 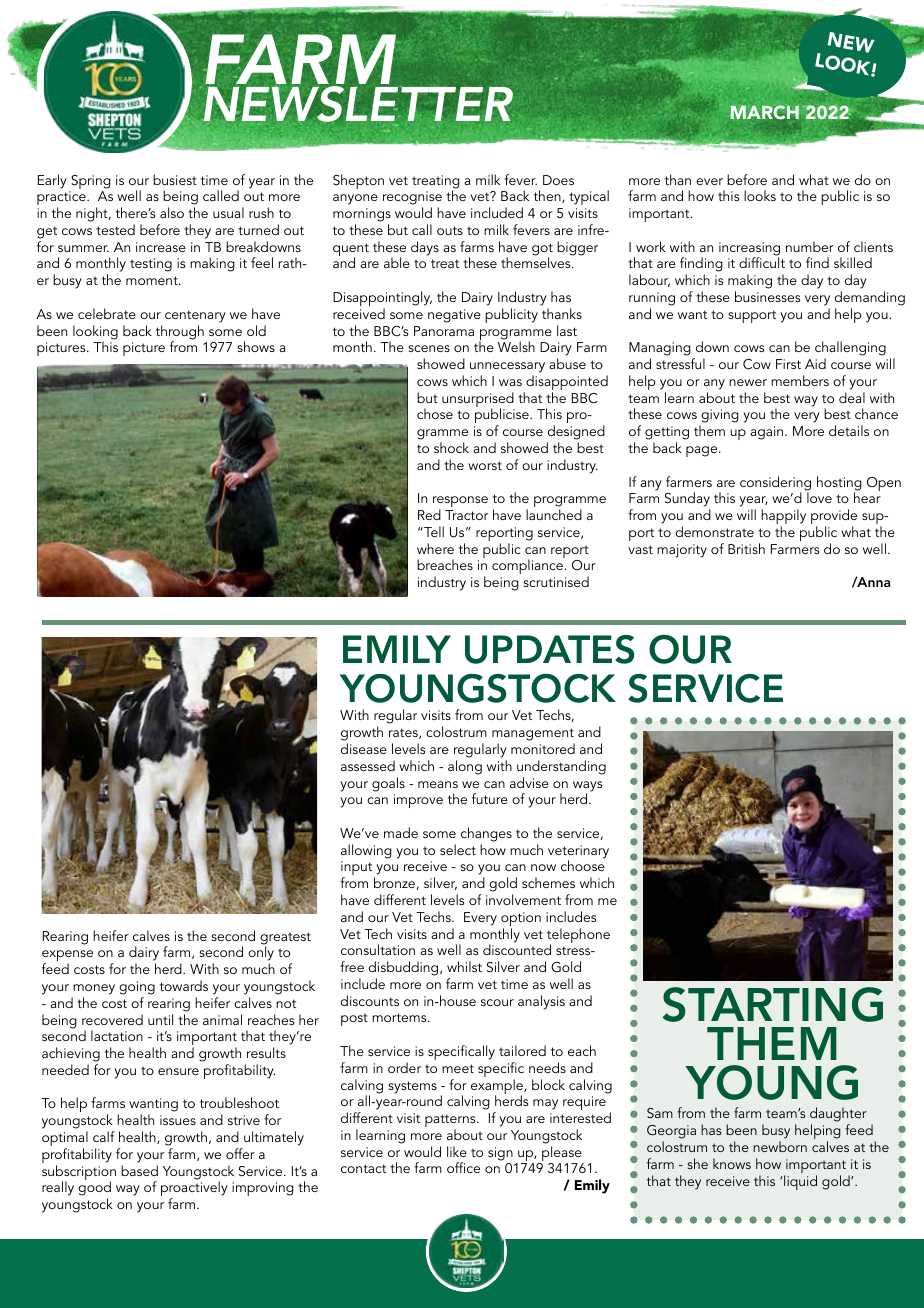 What do you see at coordinates (364, 748) in the document?
I see `disease` at bounding box center [364, 748].
